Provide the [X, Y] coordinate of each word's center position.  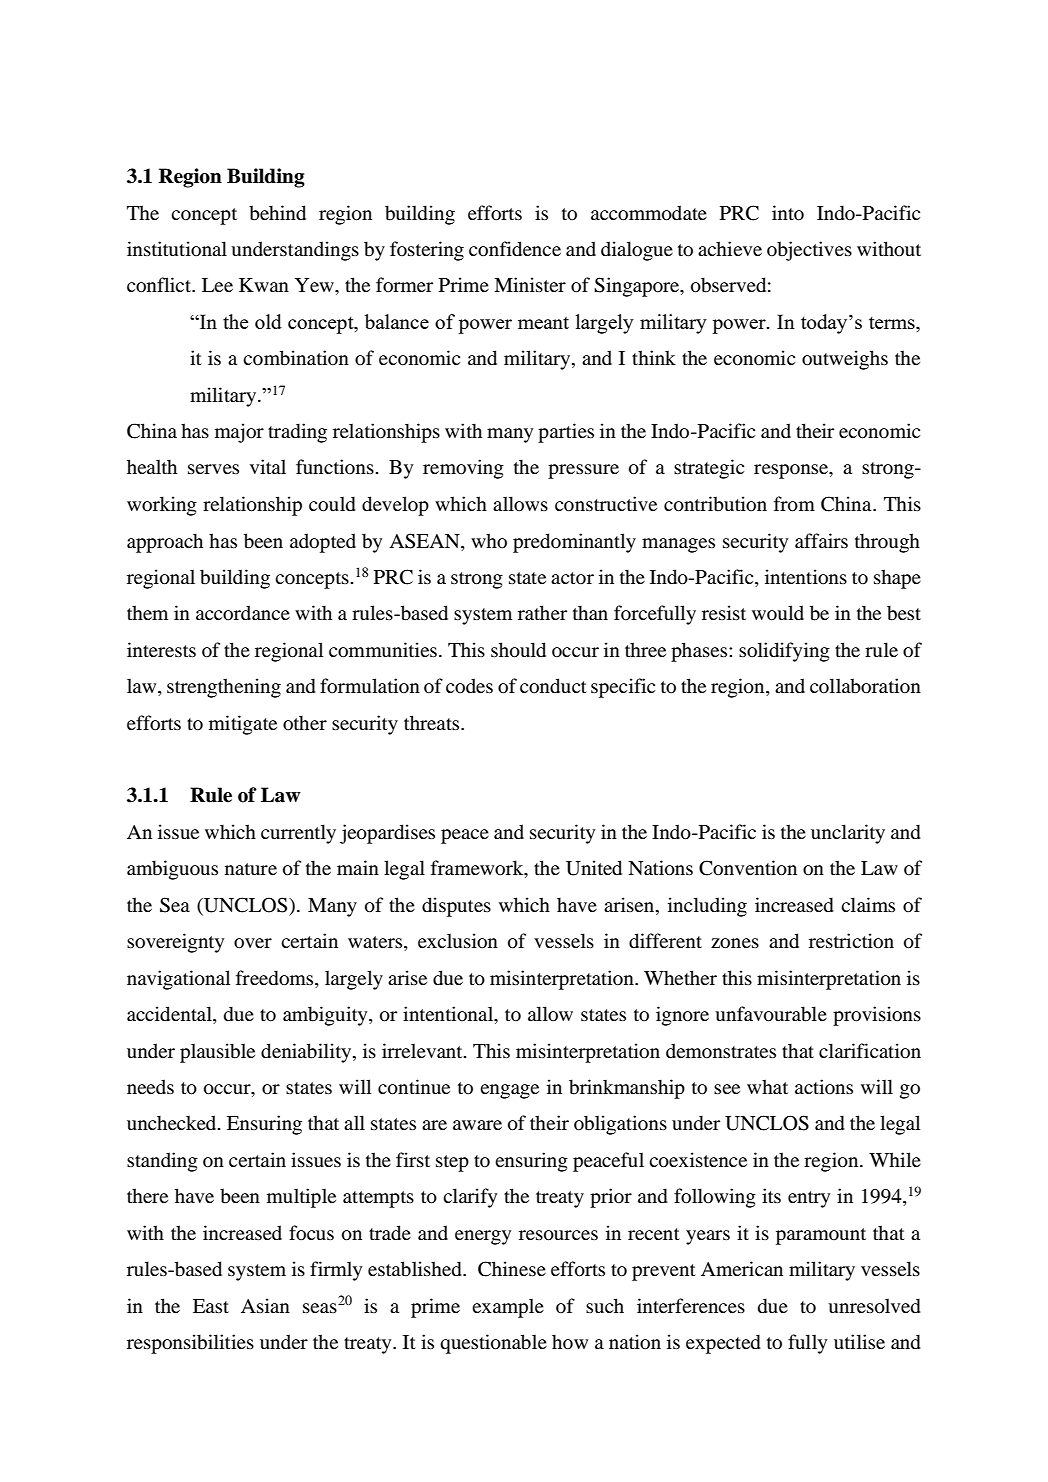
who [489, 541]
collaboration [865, 686]
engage [509, 1091]
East [211, 1306]
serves [213, 469]
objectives [809, 251]
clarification [870, 1051]
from [794, 504]
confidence [515, 249]
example [508, 1308]
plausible [217, 1053]
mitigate [243, 725]
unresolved [874, 1306]
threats [433, 722]
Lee [217, 285]
